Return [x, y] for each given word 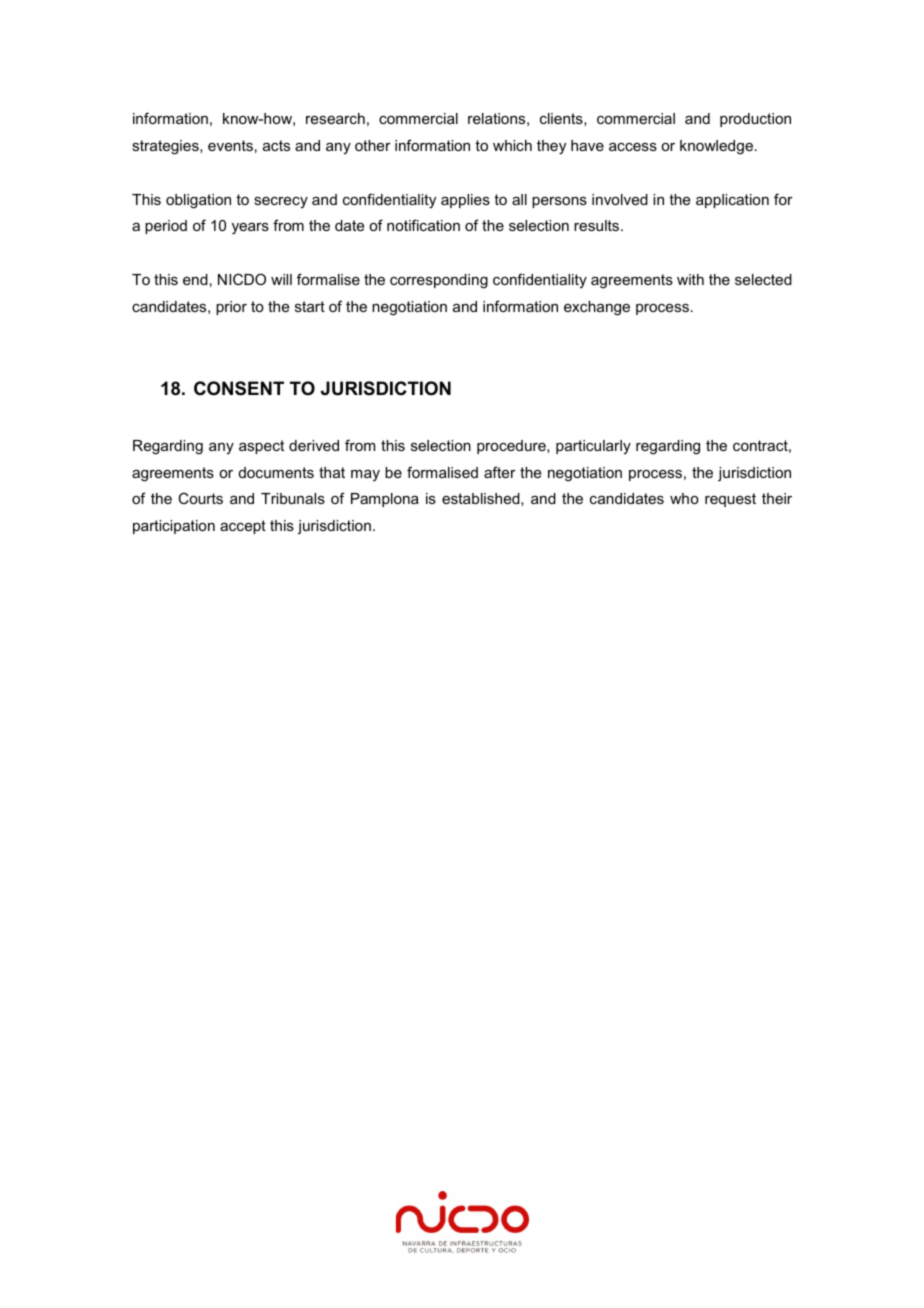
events [230, 145]
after [500, 472]
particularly [593, 447]
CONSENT [239, 388]
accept [243, 527]
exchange [597, 308]
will [281, 279]
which [512, 145]
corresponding [439, 281]
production [755, 120]
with [690, 279]
